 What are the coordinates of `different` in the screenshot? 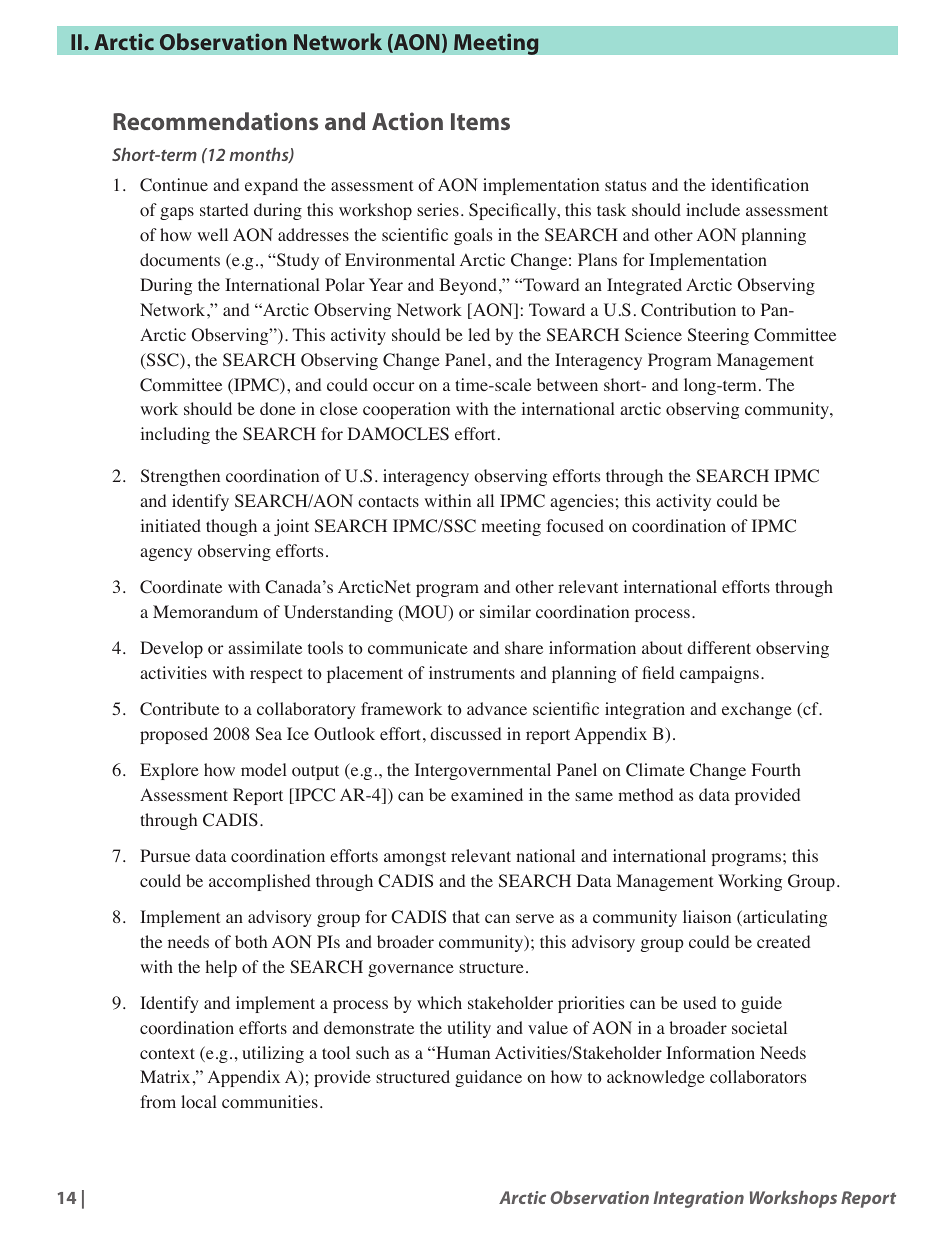 It's located at (719, 647).
